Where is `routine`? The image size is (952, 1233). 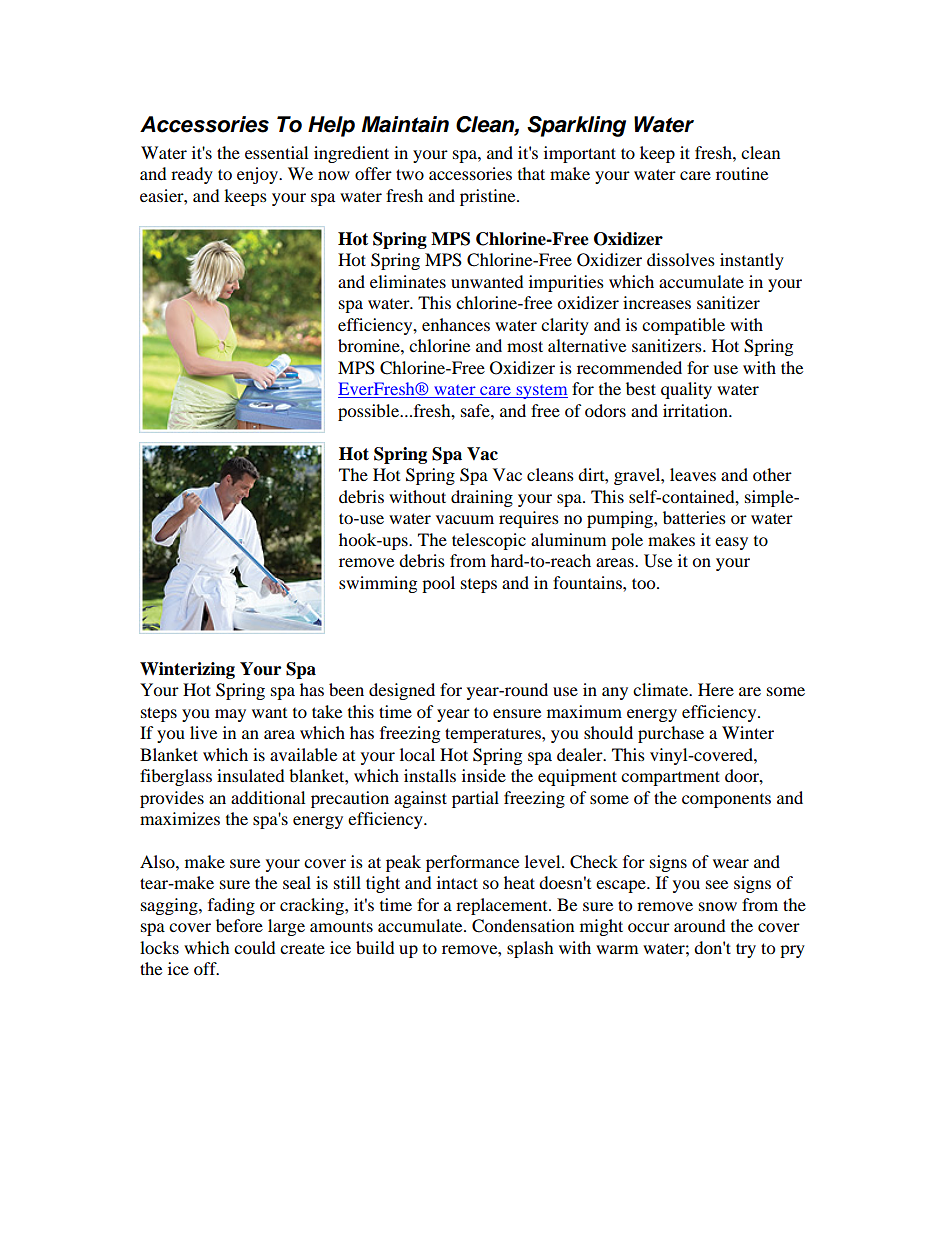 routine is located at coordinates (742, 173).
